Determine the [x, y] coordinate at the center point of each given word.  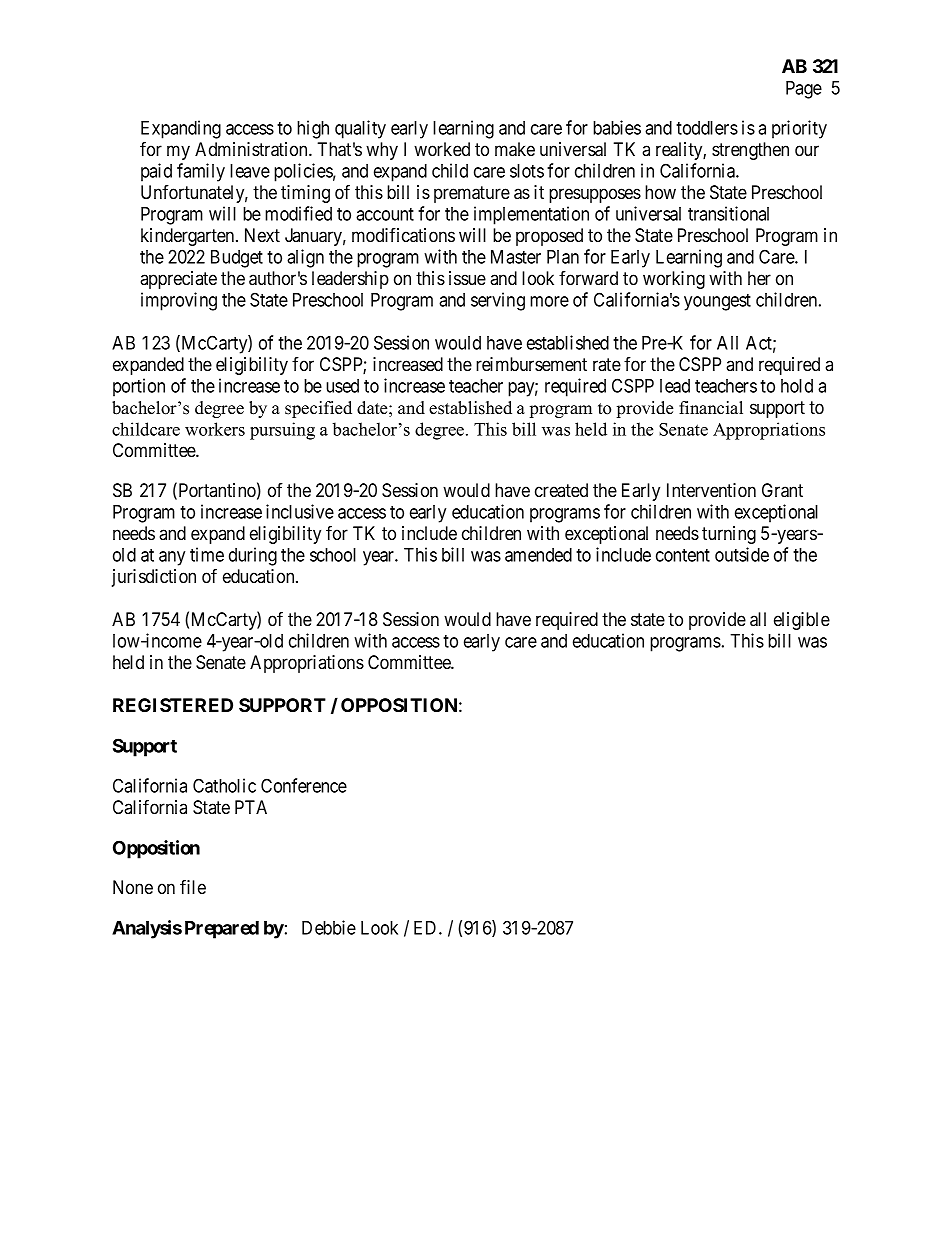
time [207, 554]
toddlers [707, 128]
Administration [252, 149]
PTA [251, 807]
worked [442, 149]
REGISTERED [173, 705]
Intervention [711, 490]
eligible [802, 621]
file [193, 886]
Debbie [329, 927]
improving [179, 301]
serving [498, 301]
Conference [304, 785]
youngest [717, 302]
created [561, 490]
